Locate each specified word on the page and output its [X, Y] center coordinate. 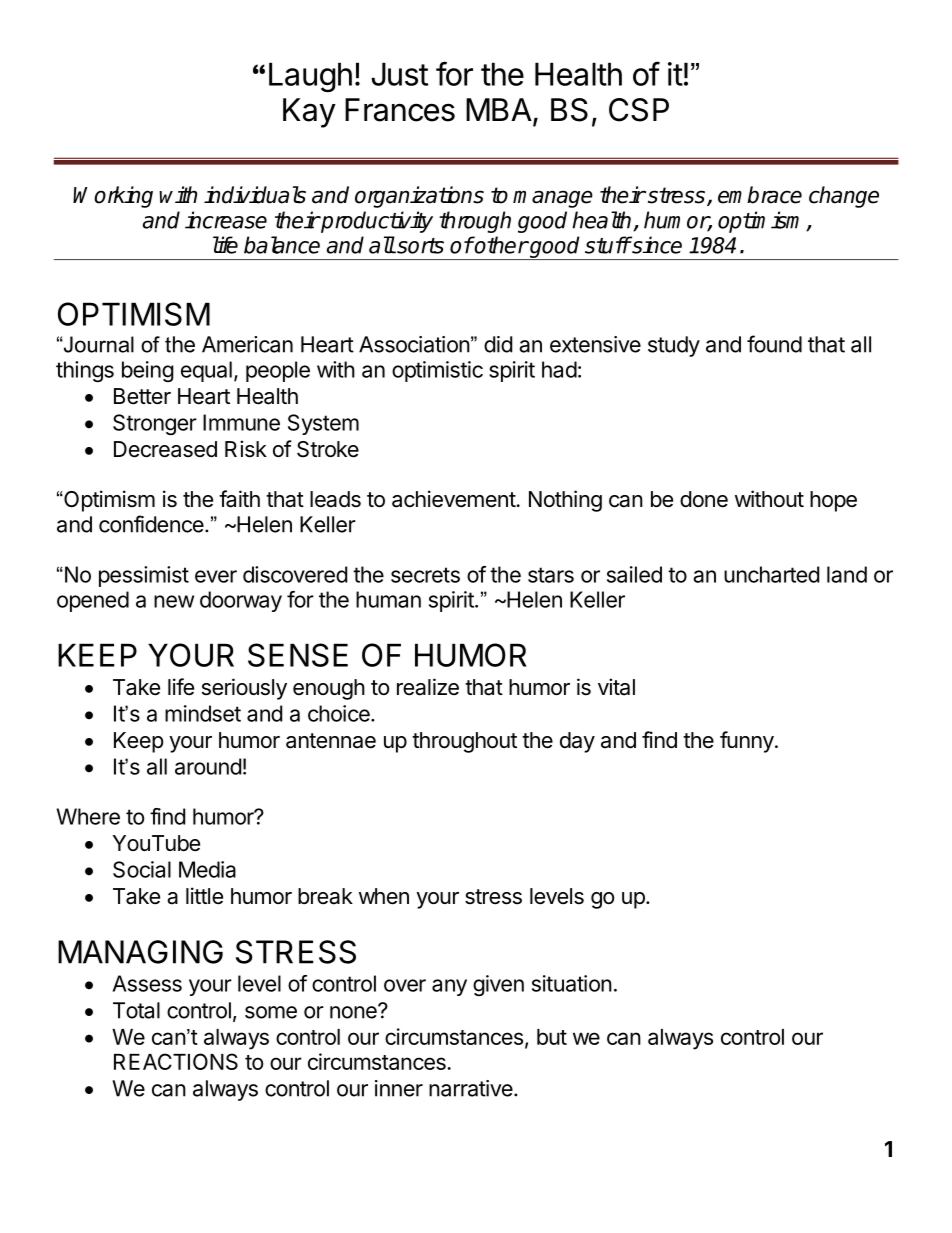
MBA [500, 111]
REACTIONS [176, 1061]
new [174, 601]
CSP [639, 110]
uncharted [771, 574]
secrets [425, 575]
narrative [471, 1088]
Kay [309, 113]
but [552, 1037]
